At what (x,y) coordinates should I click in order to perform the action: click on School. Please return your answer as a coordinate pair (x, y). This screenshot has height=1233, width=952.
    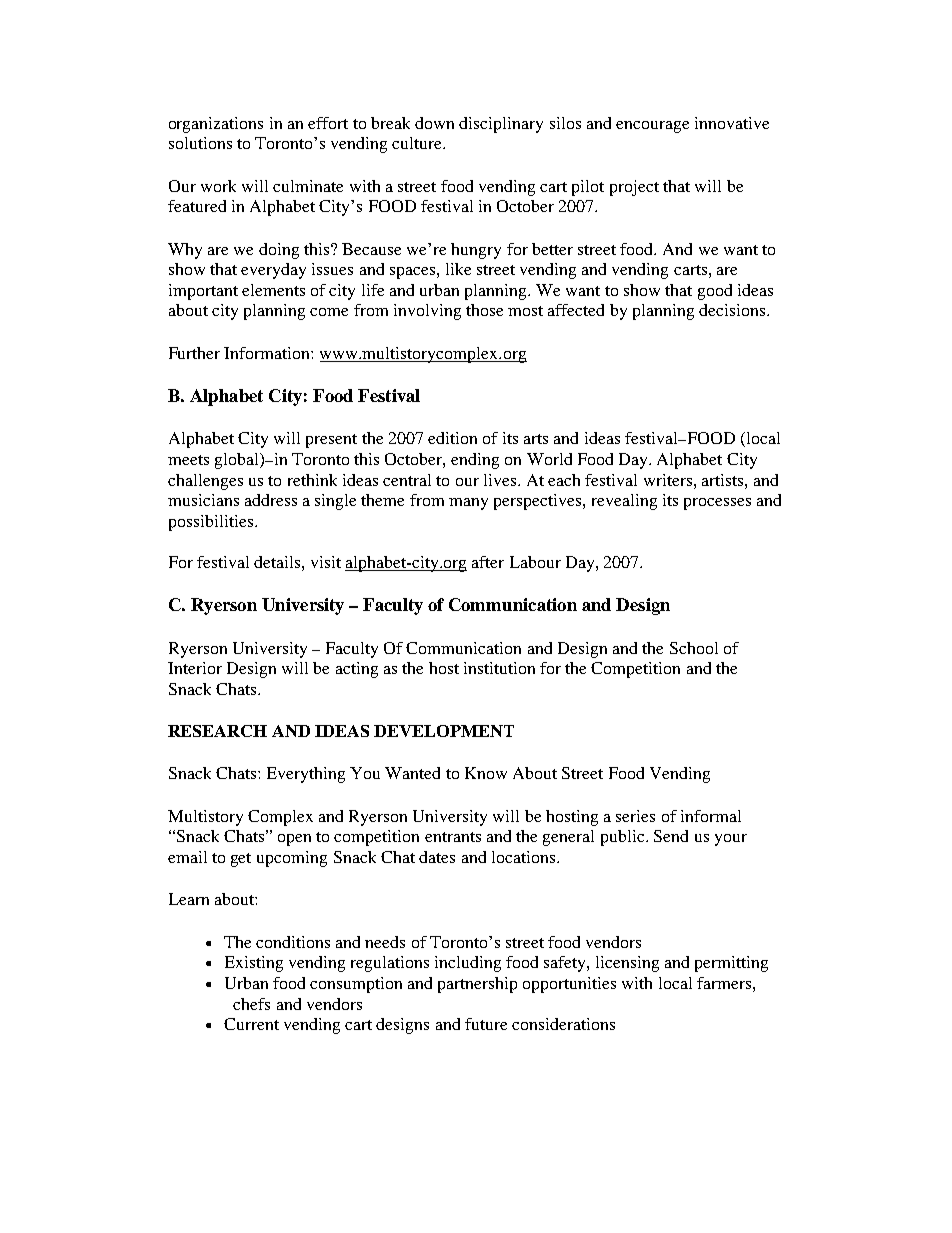
    Looking at the image, I should click on (694, 648).
